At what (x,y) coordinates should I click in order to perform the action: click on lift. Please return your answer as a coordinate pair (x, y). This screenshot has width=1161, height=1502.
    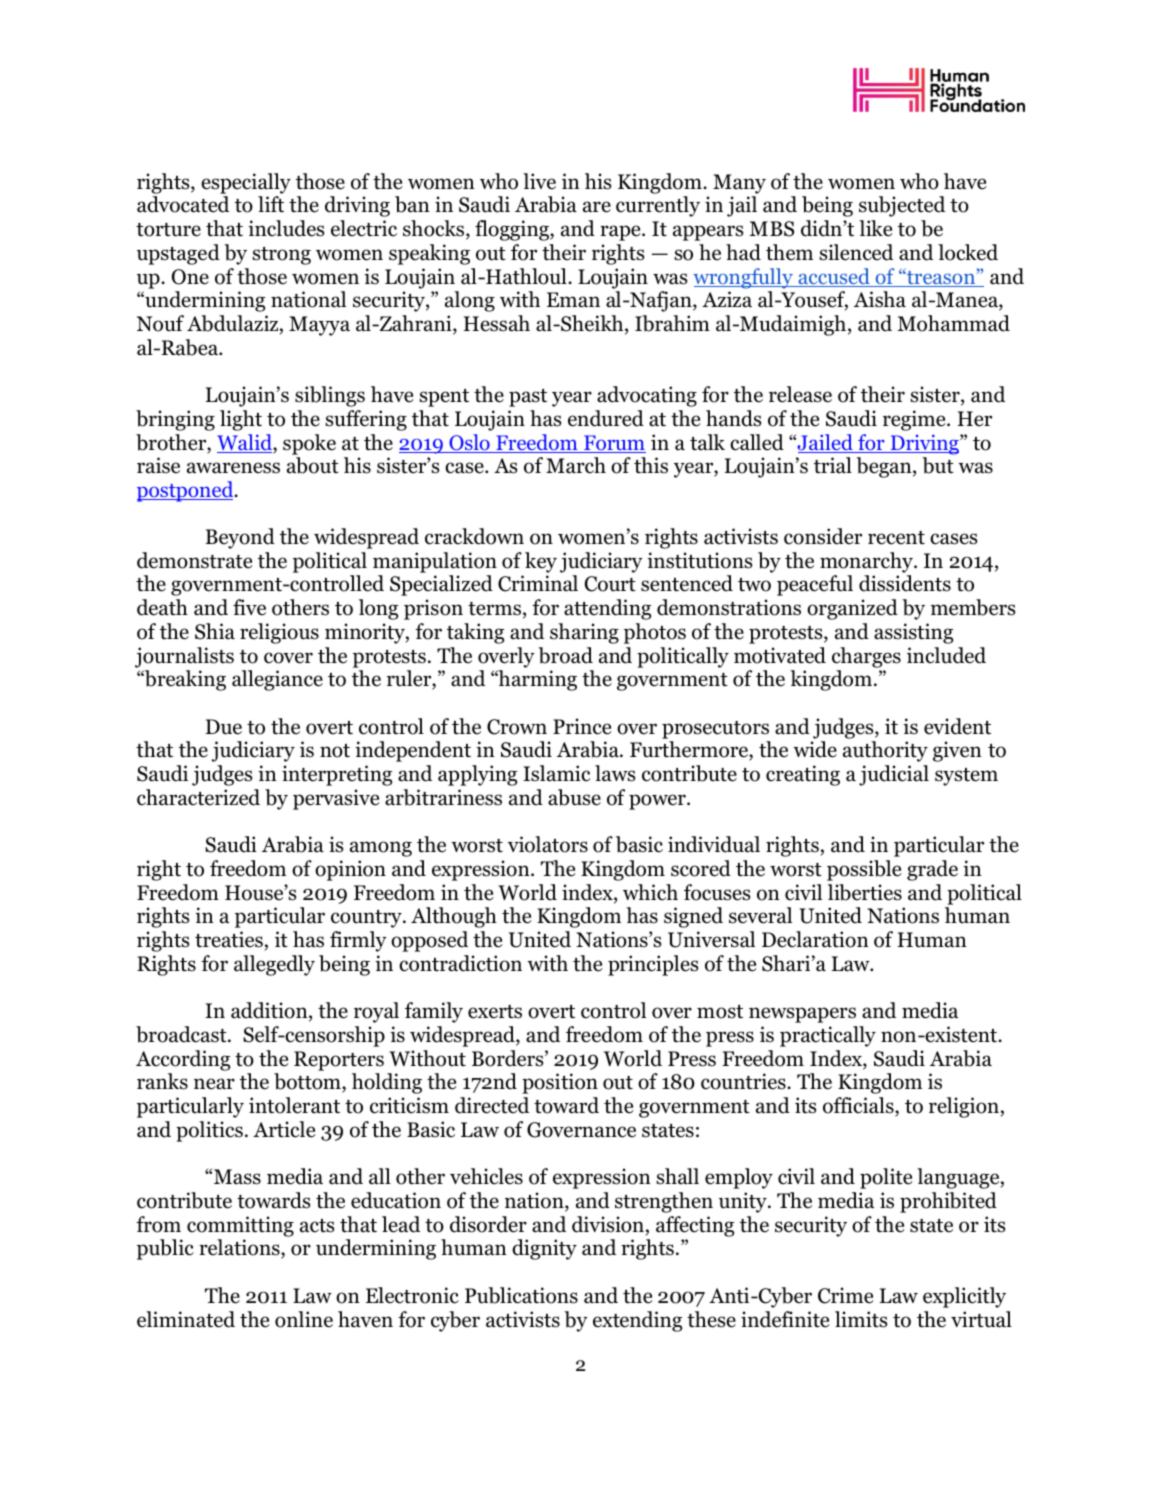
    Looking at the image, I should click on (271, 204).
